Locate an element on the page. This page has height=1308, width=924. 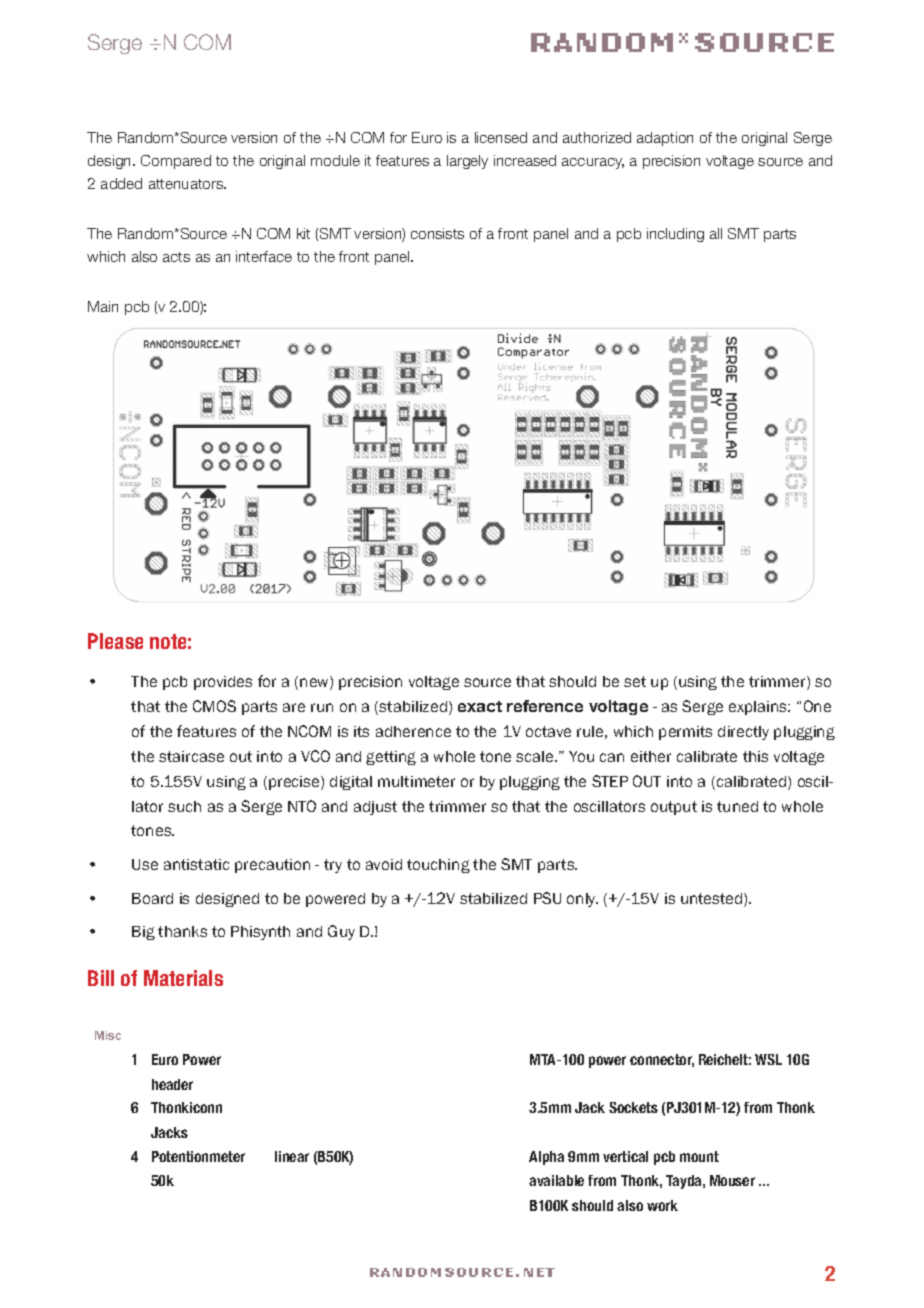
header is located at coordinates (172, 1084).
